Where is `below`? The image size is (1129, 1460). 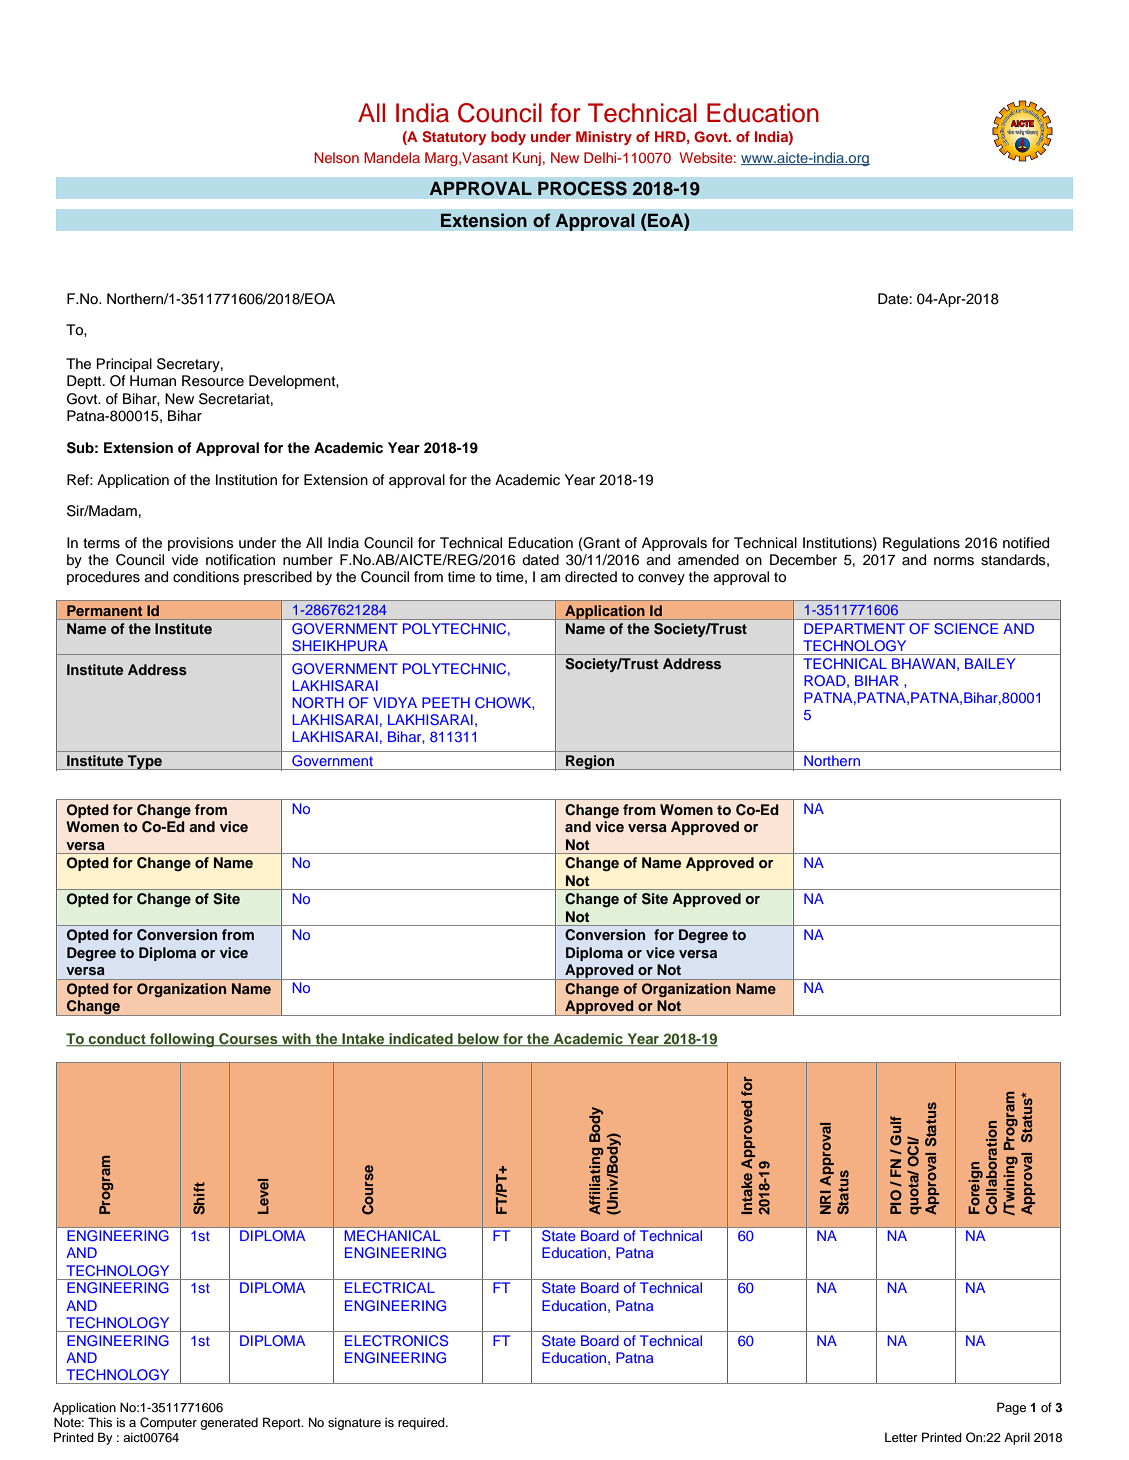
below is located at coordinates (479, 1040).
